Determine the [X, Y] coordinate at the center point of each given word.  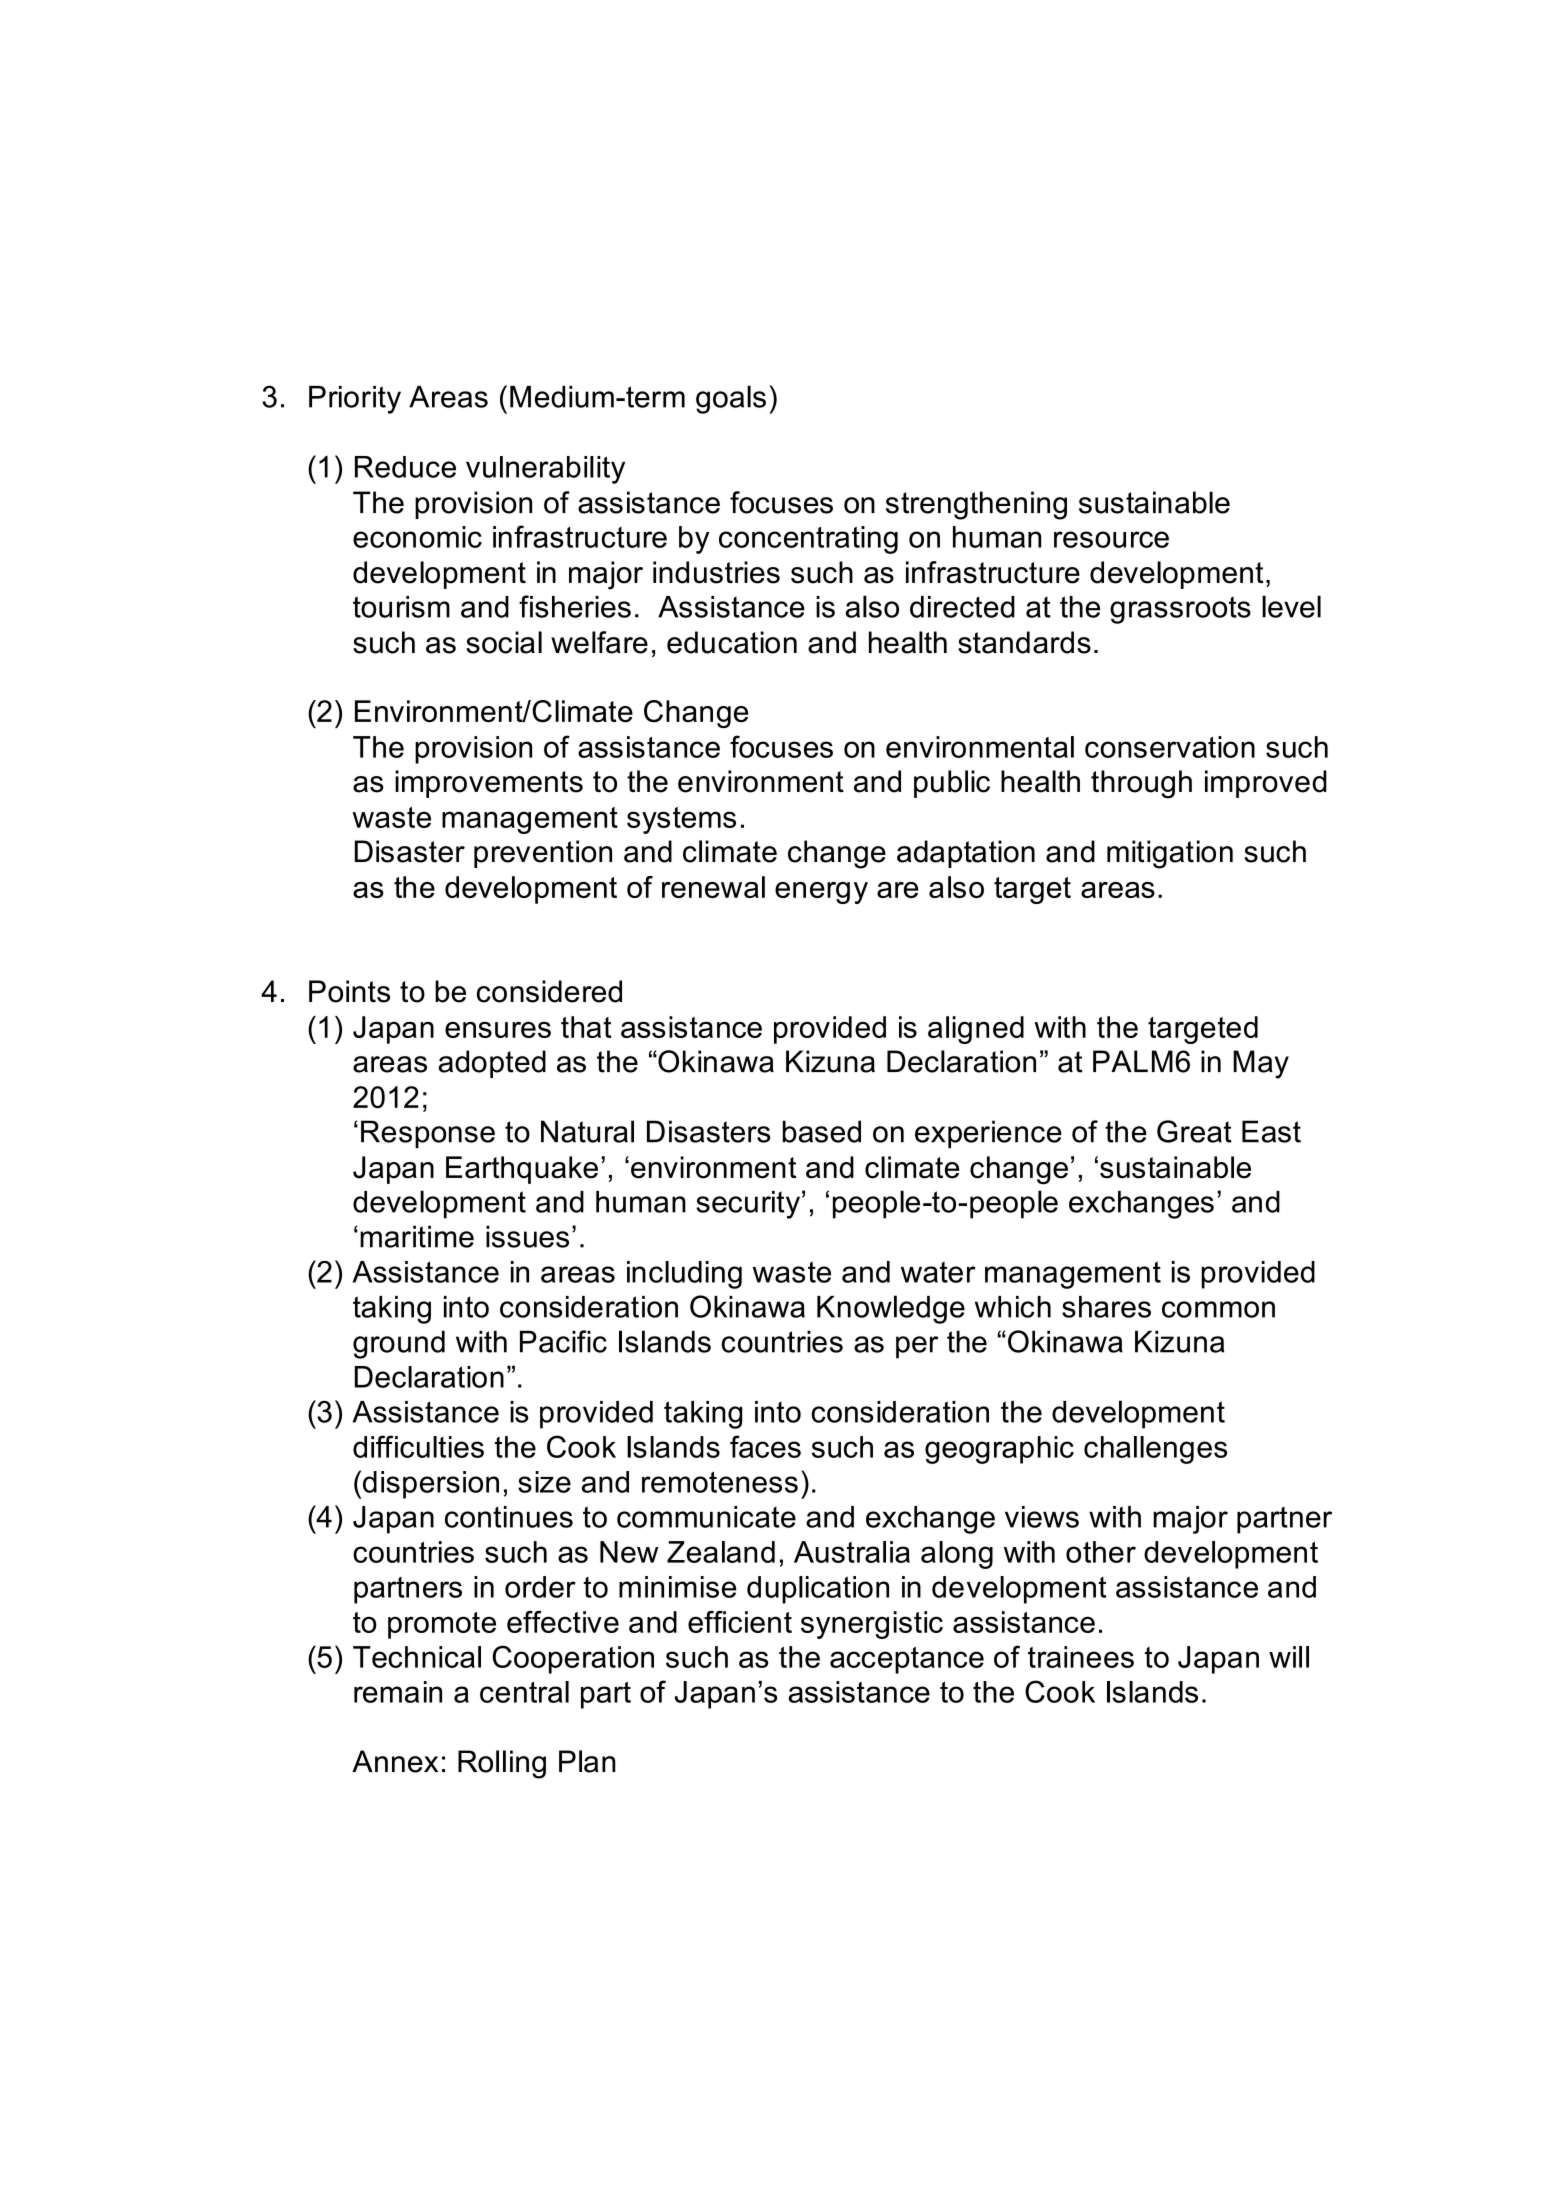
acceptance [907, 1660]
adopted [492, 1064]
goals [731, 399]
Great [1194, 1131]
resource [1111, 539]
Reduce [405, 467]
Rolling [502, 1764]
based [822, 1131]
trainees [1081, 1657]
